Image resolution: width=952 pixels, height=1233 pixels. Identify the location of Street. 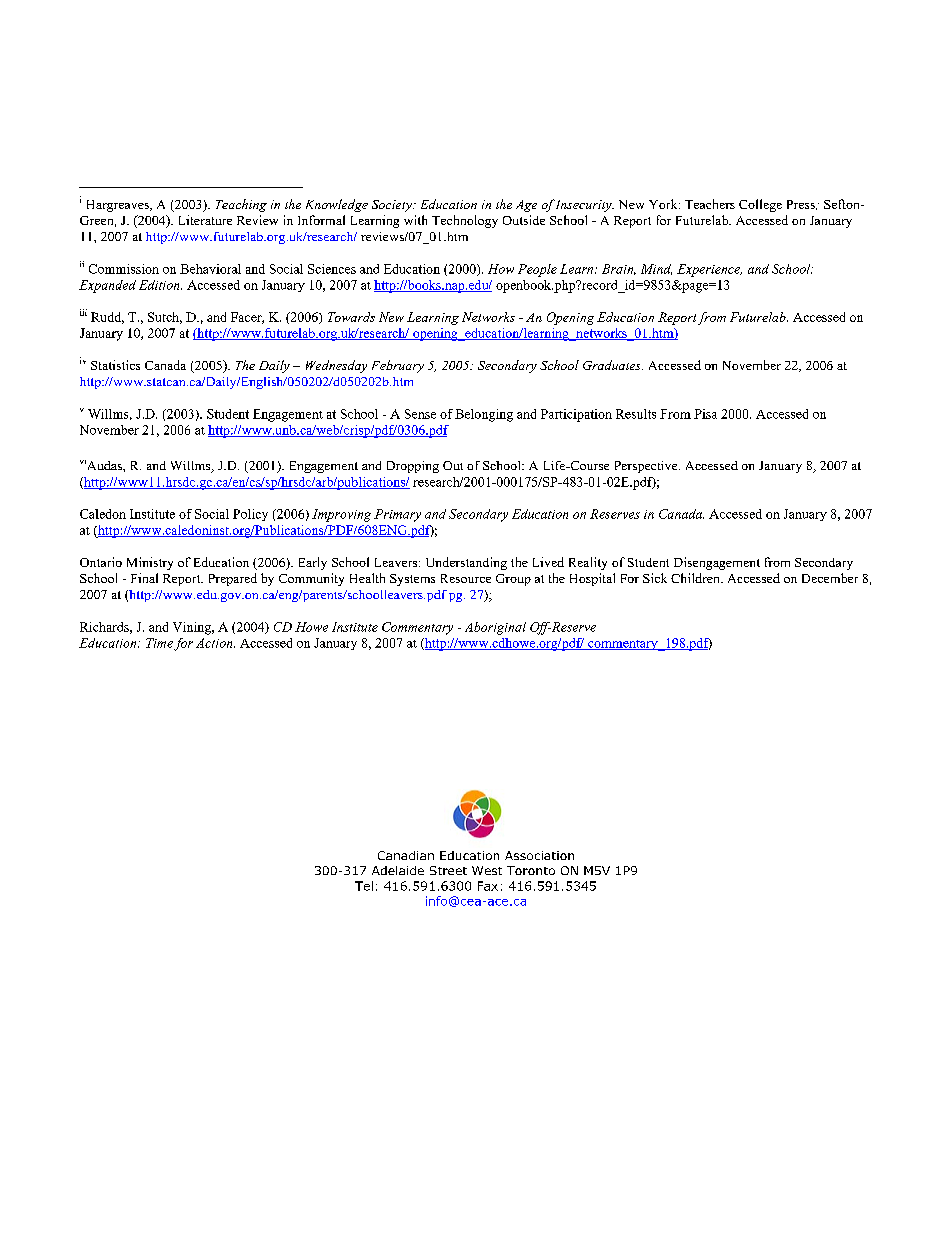
(448, 870).
